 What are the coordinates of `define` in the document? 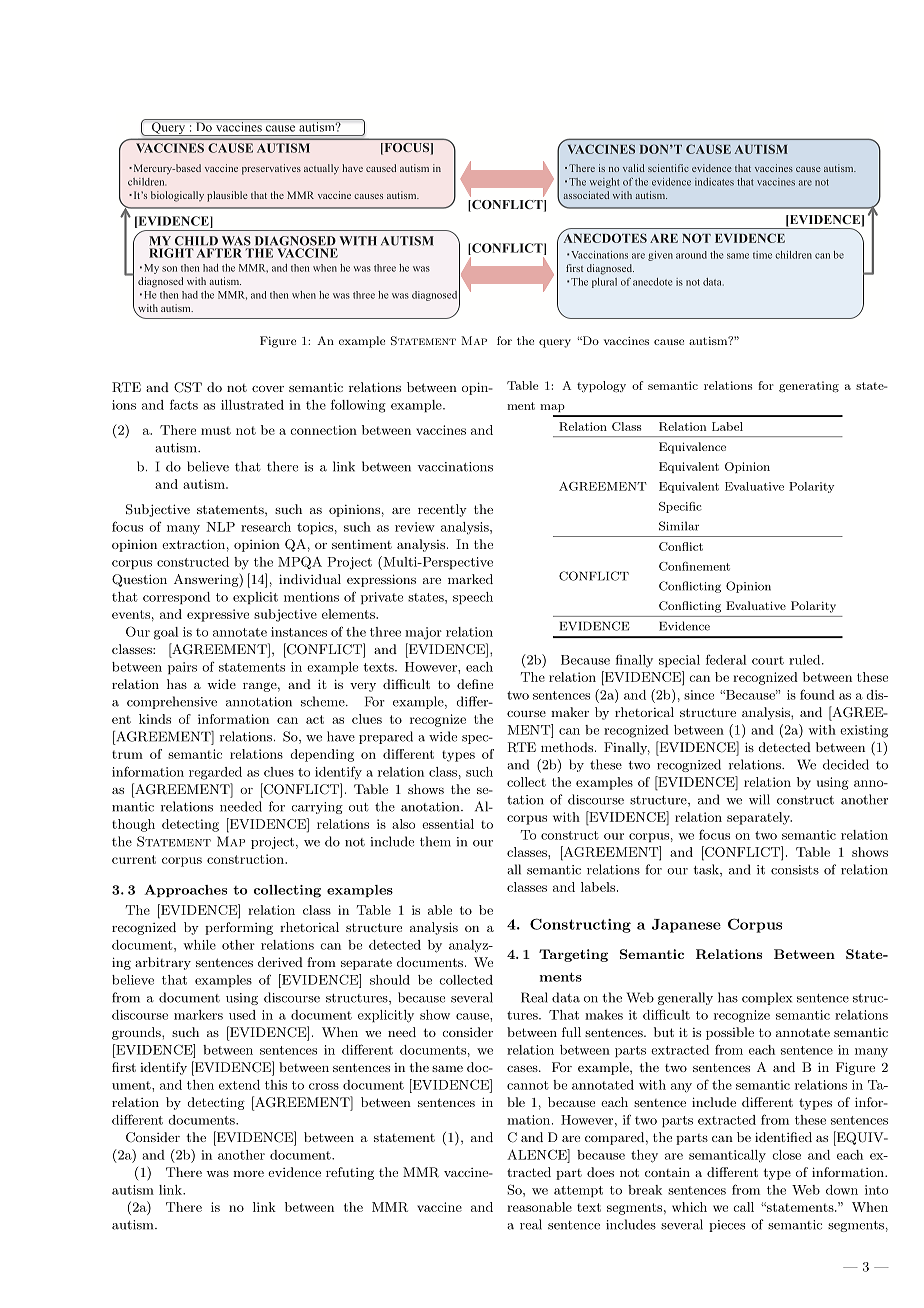 It's located at (475, 684).
